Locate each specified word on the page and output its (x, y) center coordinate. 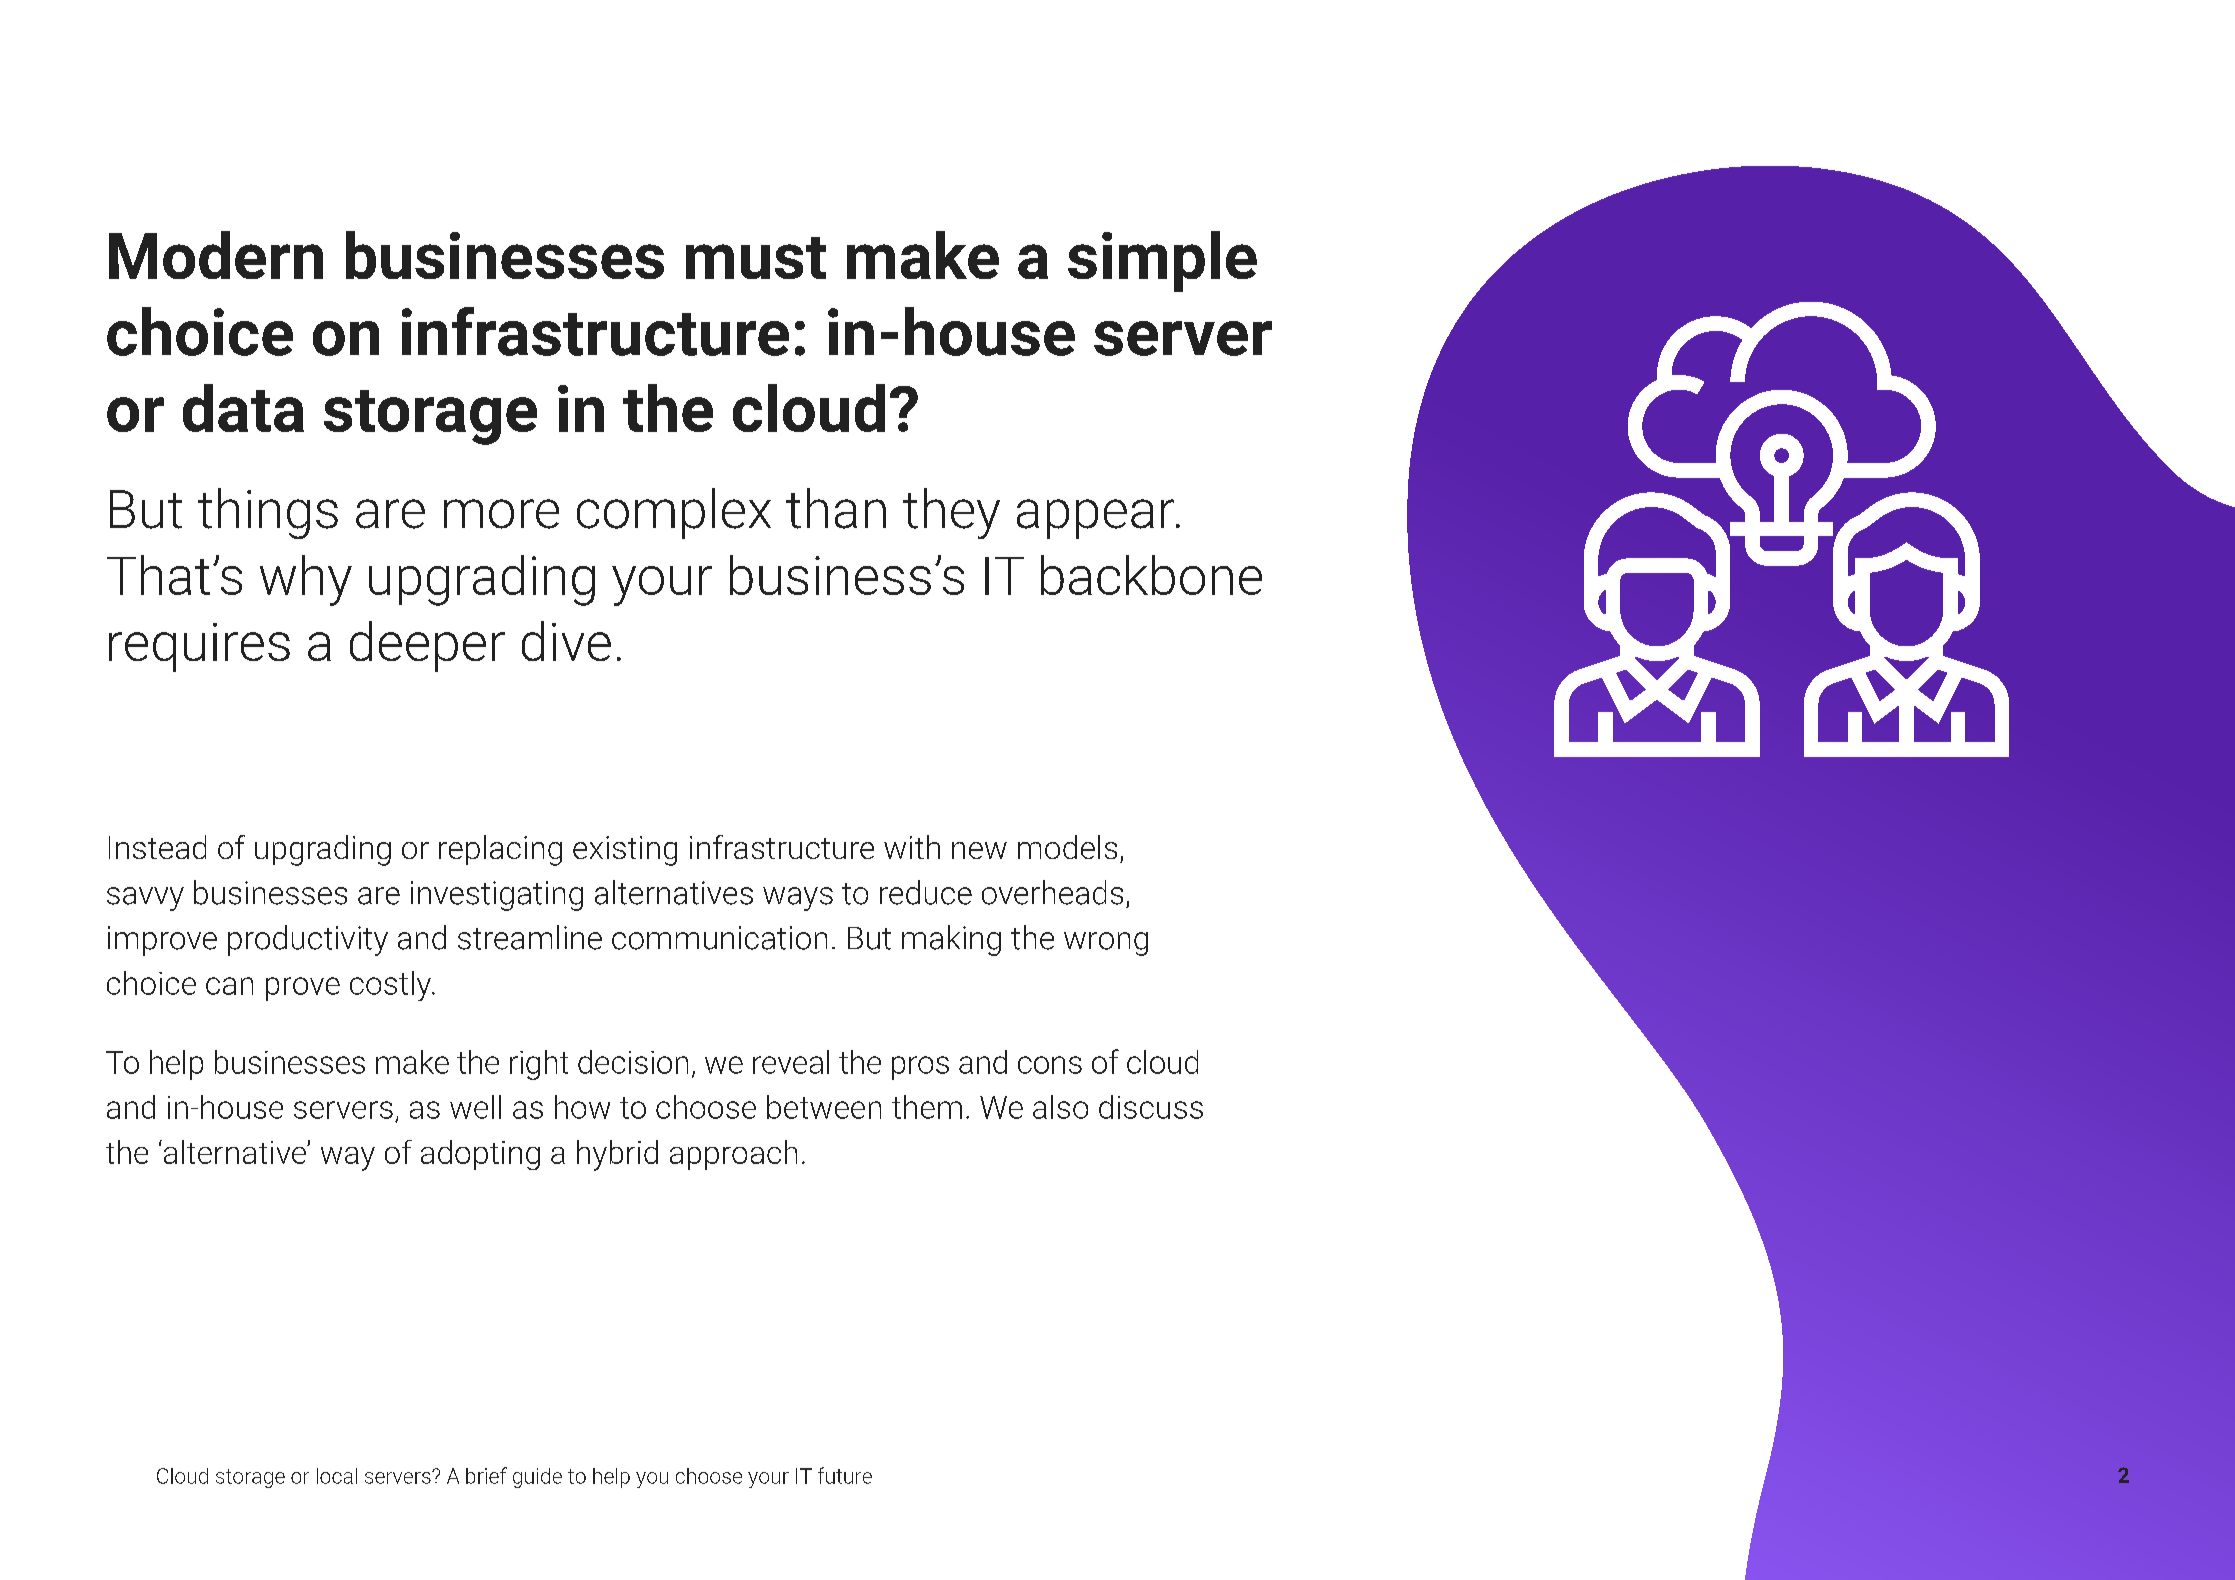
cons (1050, 1065)
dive (566, 641)
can (229, 986)
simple (1162, 261)
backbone (1151, 575)
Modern (216, 255)
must (756, 258)
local (337, 1476)
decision (633, 1062)
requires (199, 647)
